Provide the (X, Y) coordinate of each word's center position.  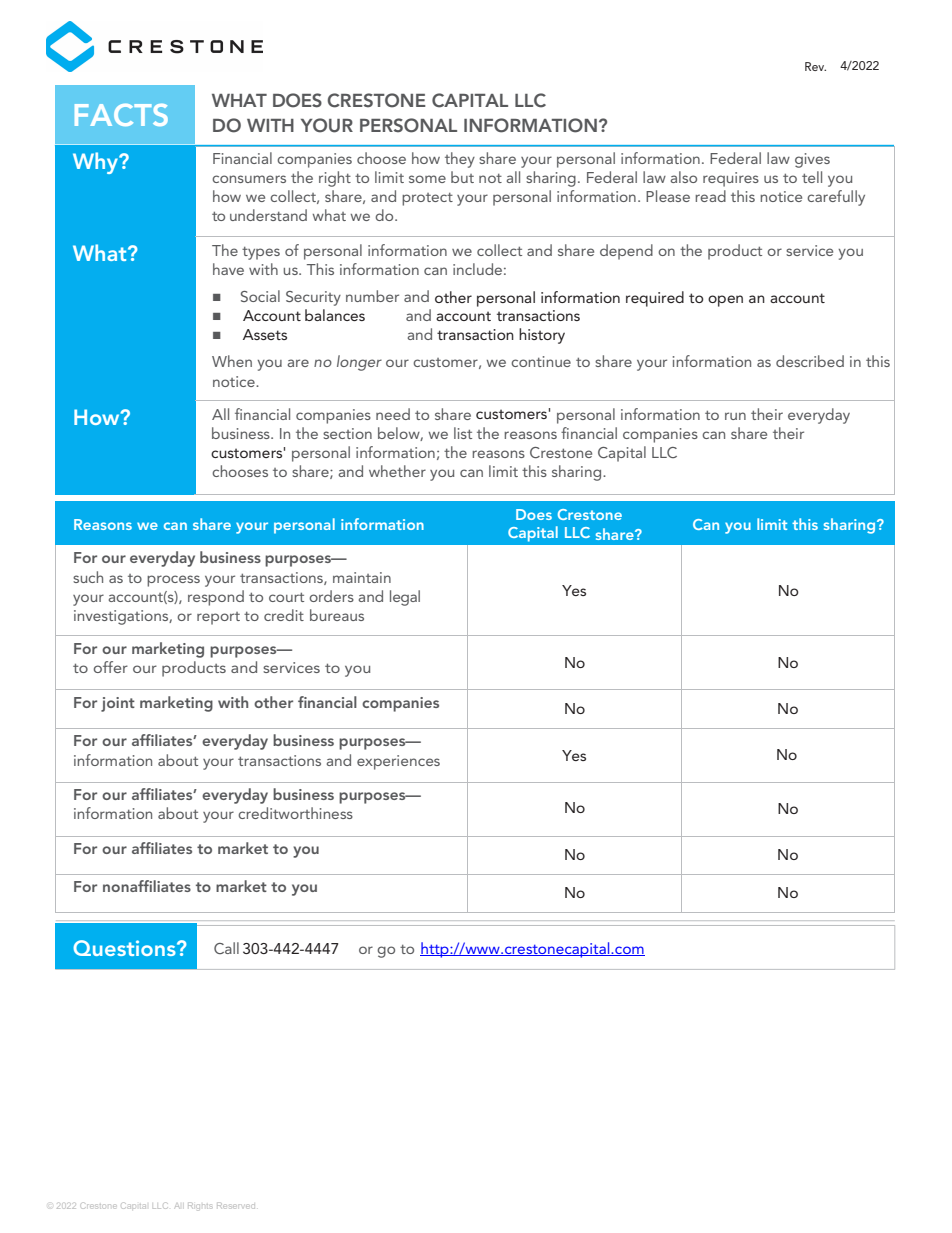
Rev (815, 66)
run (735, 416)
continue (541, 361)
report (218, 618)
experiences (398, 762)
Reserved (236, 1206)
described (810, 361)
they (460, 160)
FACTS (121, 115)
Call (226, 948)
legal (405, 598)
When (232, 361)
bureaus (337, 615)
